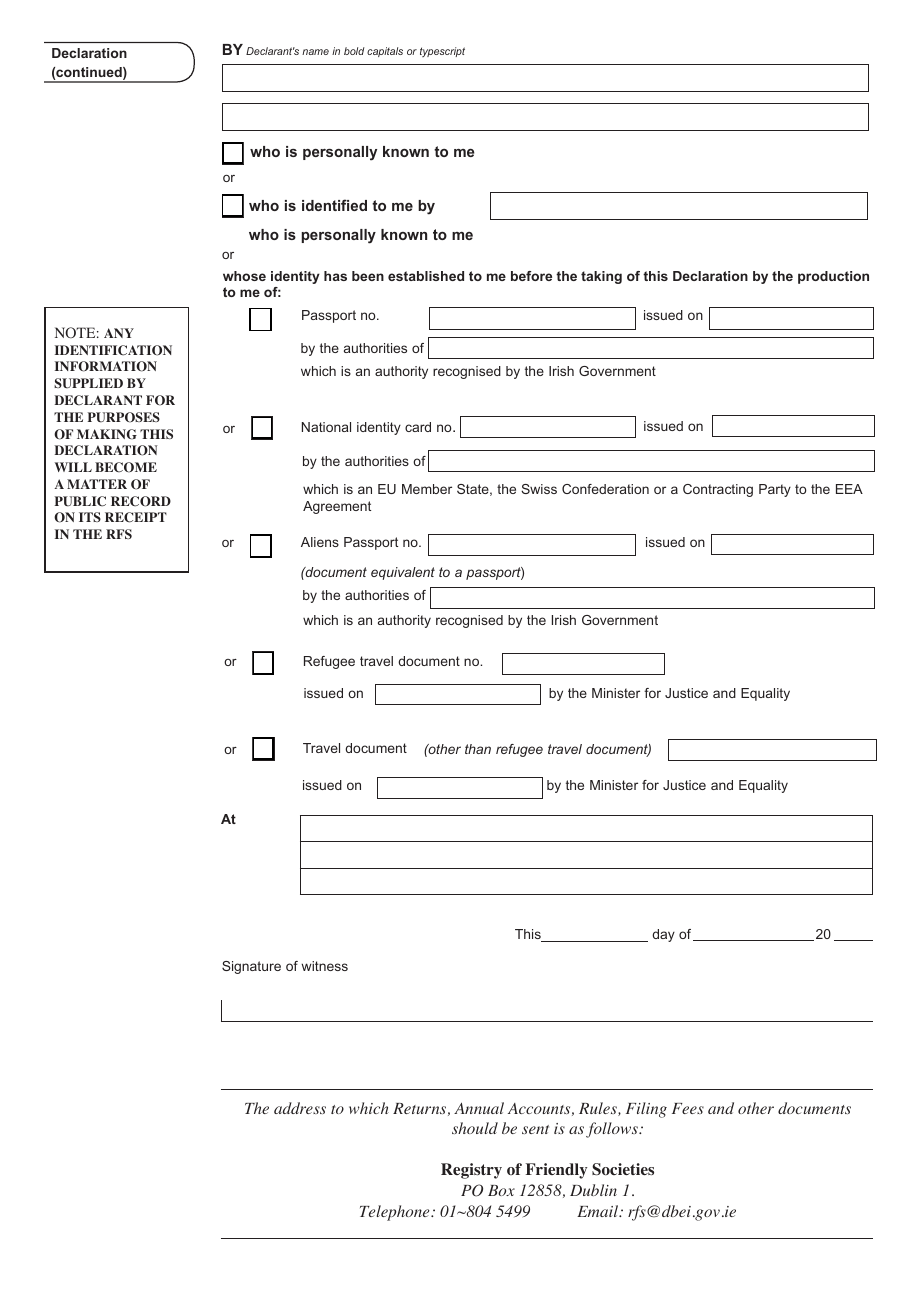 The image size is (924, 1308). I want to click on address, so click(300, 1108).
